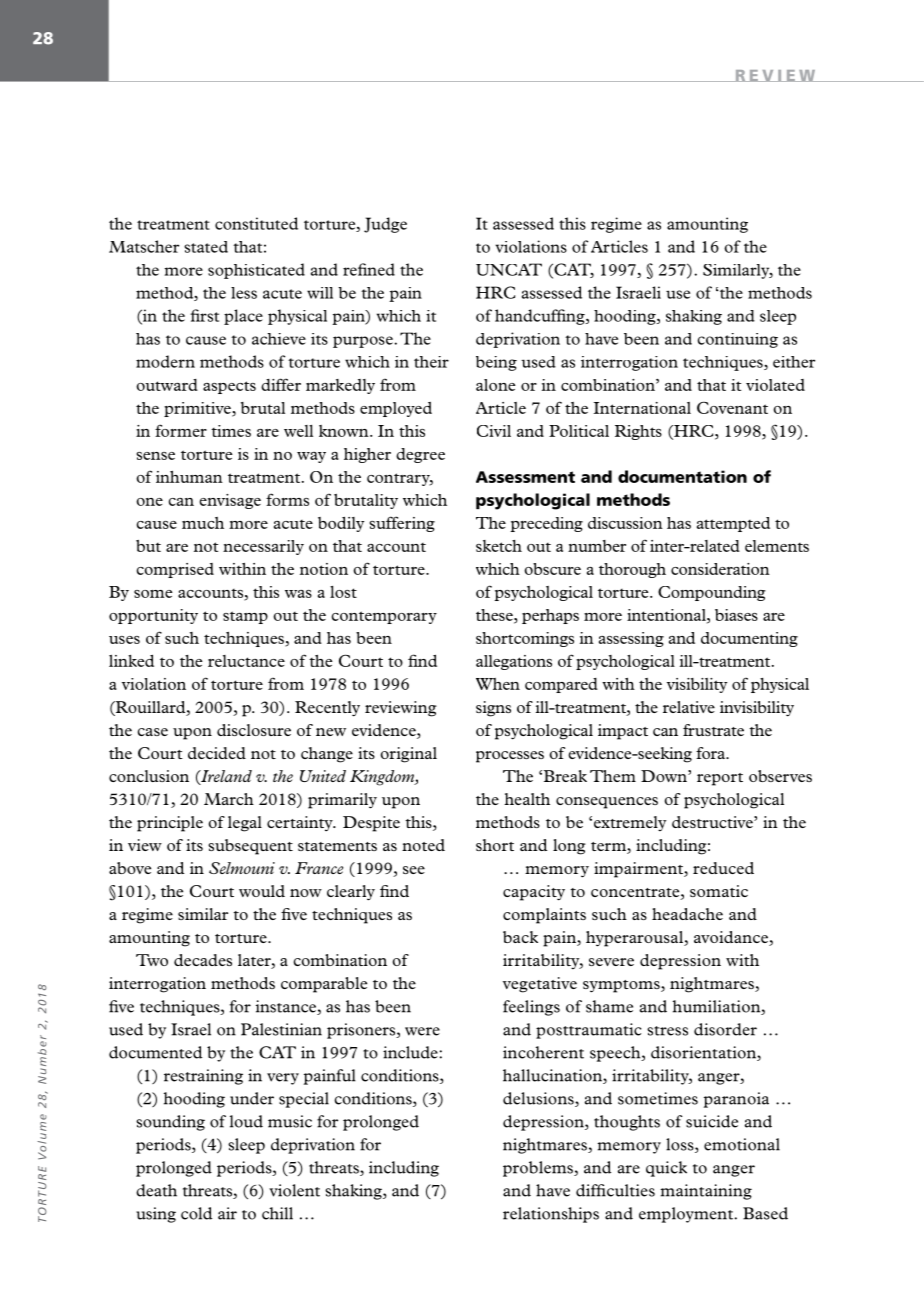  Describe the element at coordinates (706, 1192) in the page. I see `maintaining` at that location.
